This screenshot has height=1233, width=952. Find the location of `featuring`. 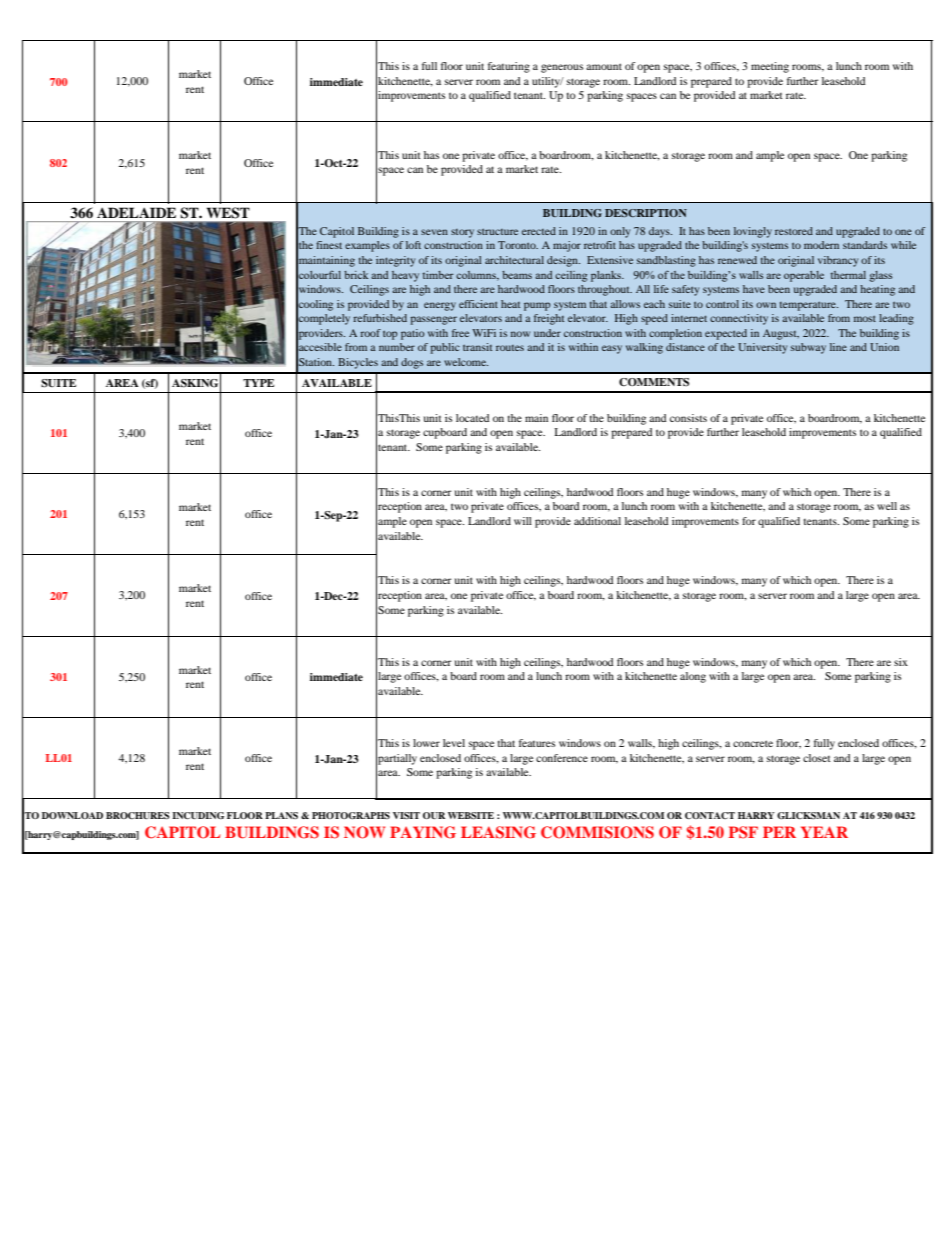

featuring is located at coordinates (509, 67).
